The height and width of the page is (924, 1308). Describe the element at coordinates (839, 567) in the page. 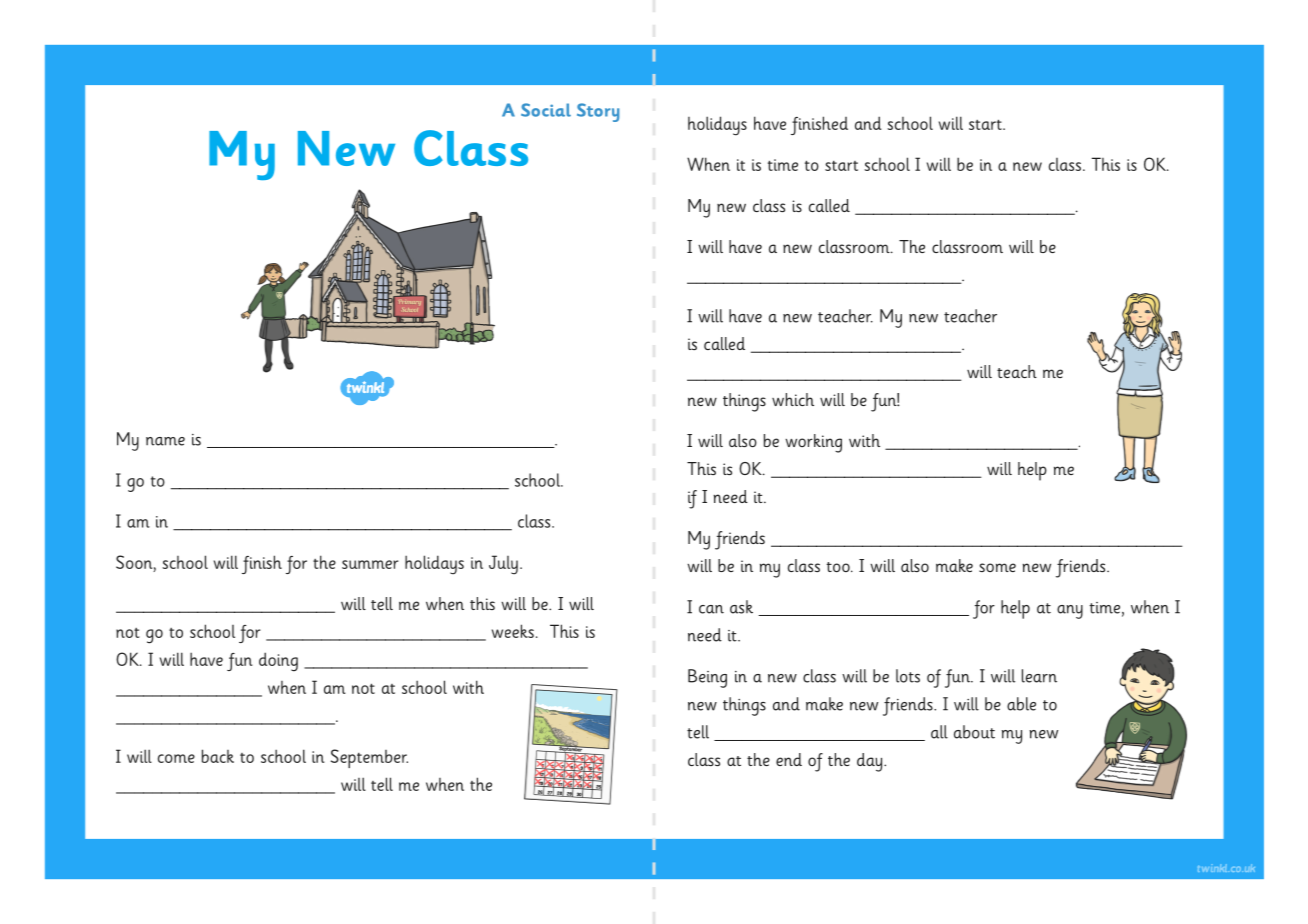

I see `too` at that location.
